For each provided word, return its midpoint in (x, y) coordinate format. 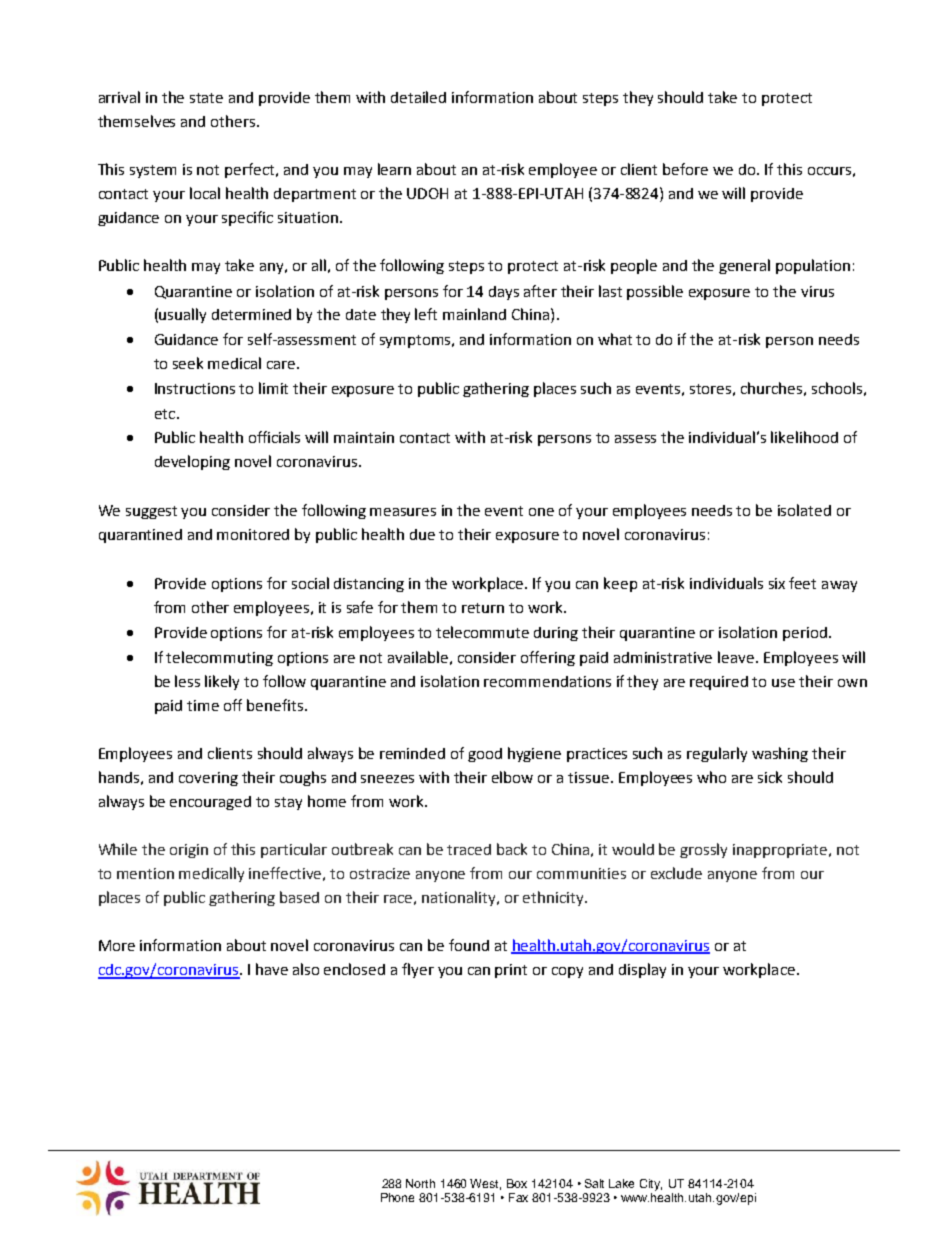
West (485, 1184)
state (206, 98)
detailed (418, 97)
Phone (397, 1197)
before (685, 169)
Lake (621, 1183)
